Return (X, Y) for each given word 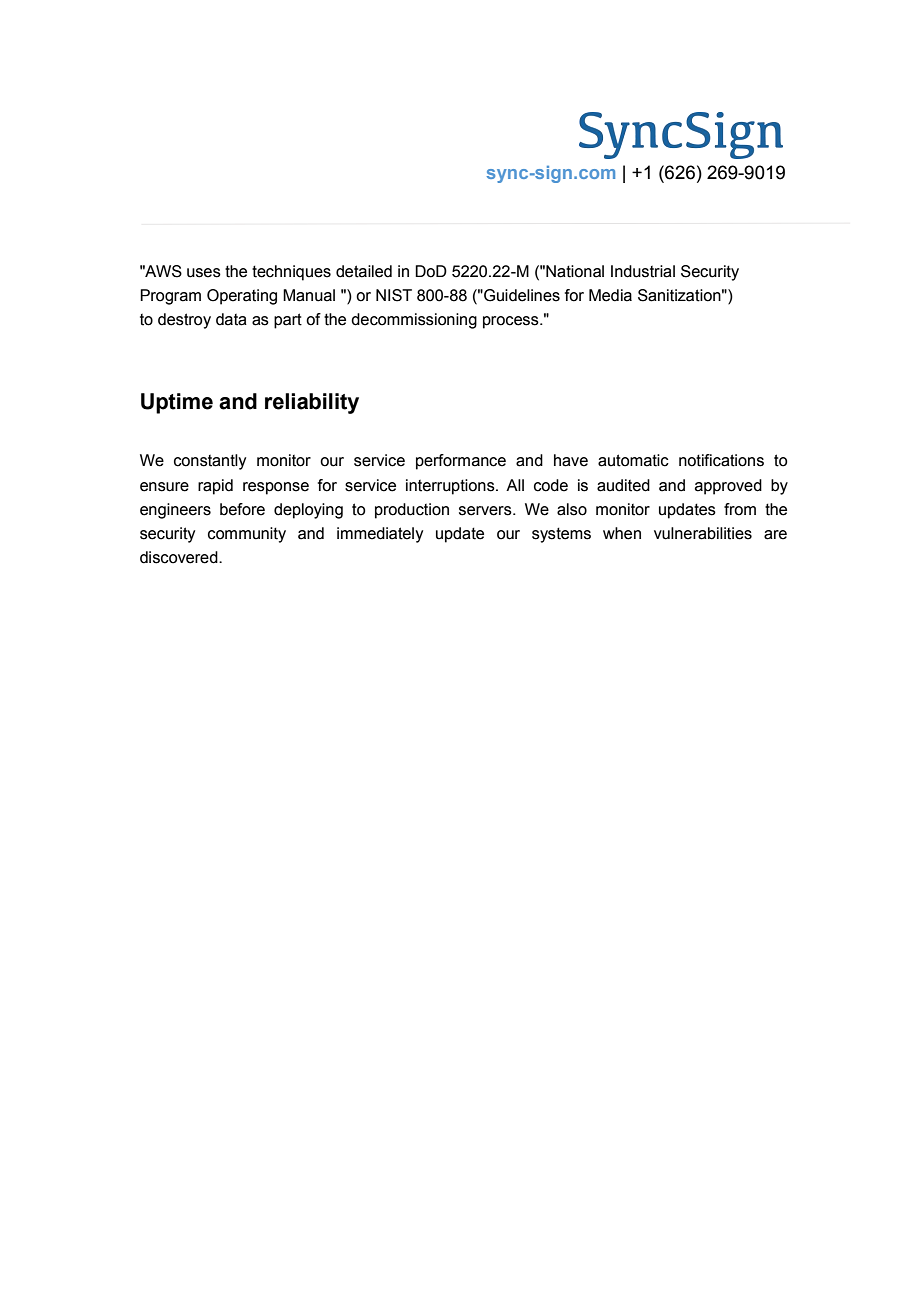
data (231, 319)
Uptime (177, 403)
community (247, 535)
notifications (721, 460)
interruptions (451, 487)
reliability (312, 403)
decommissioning (414, 321)
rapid (215, 487)
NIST (394, 295)
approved (728, 487)
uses (204, 273)
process (512, 322)
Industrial (643, 271)
